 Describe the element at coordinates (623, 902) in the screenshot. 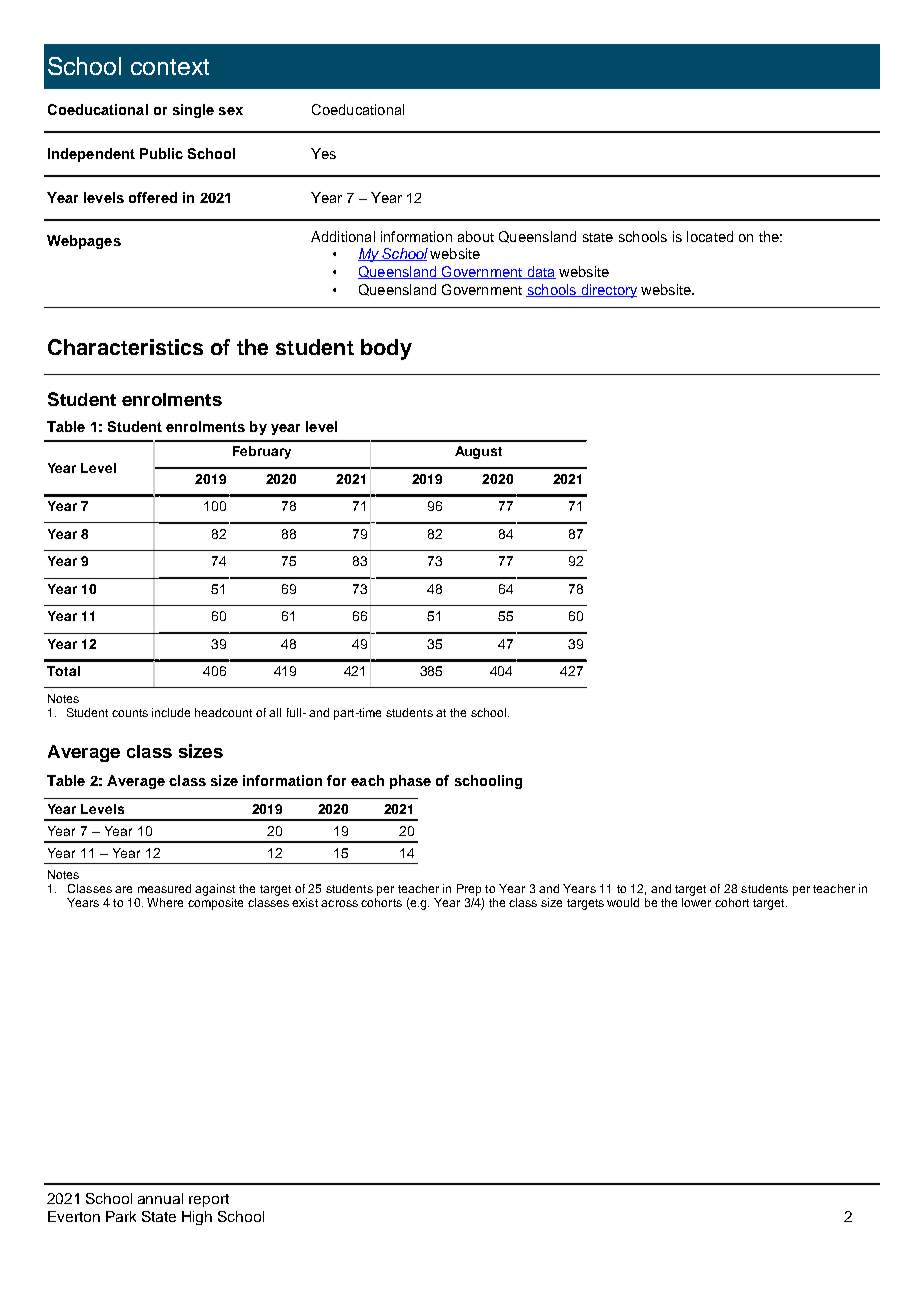

I see `would` at that location.
